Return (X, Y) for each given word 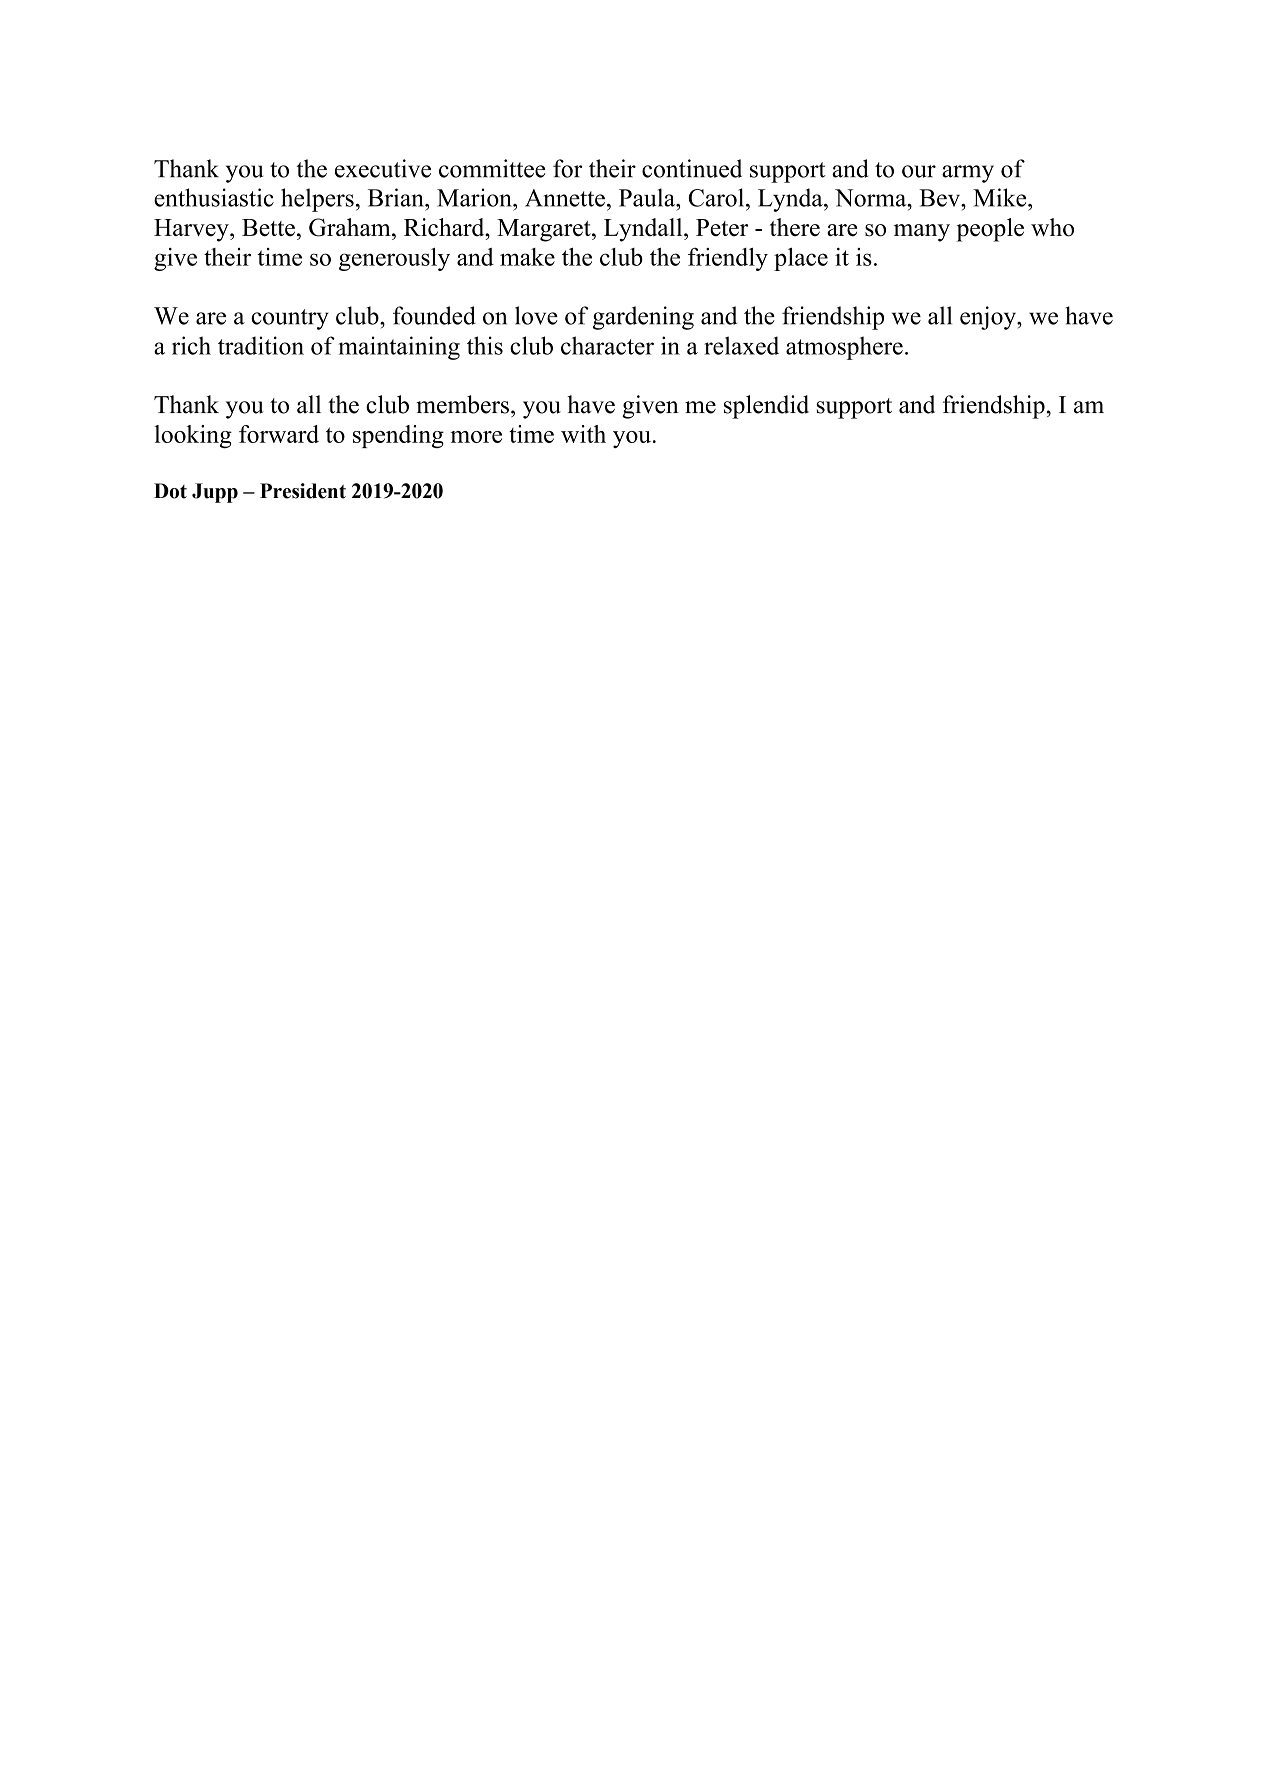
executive (383, 168)
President (303, 491)
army (968, 174)
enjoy (989, 318)
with (583, 434)
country (290, 319)
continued (692, 168)
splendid (766, 407)
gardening (643, 318)
